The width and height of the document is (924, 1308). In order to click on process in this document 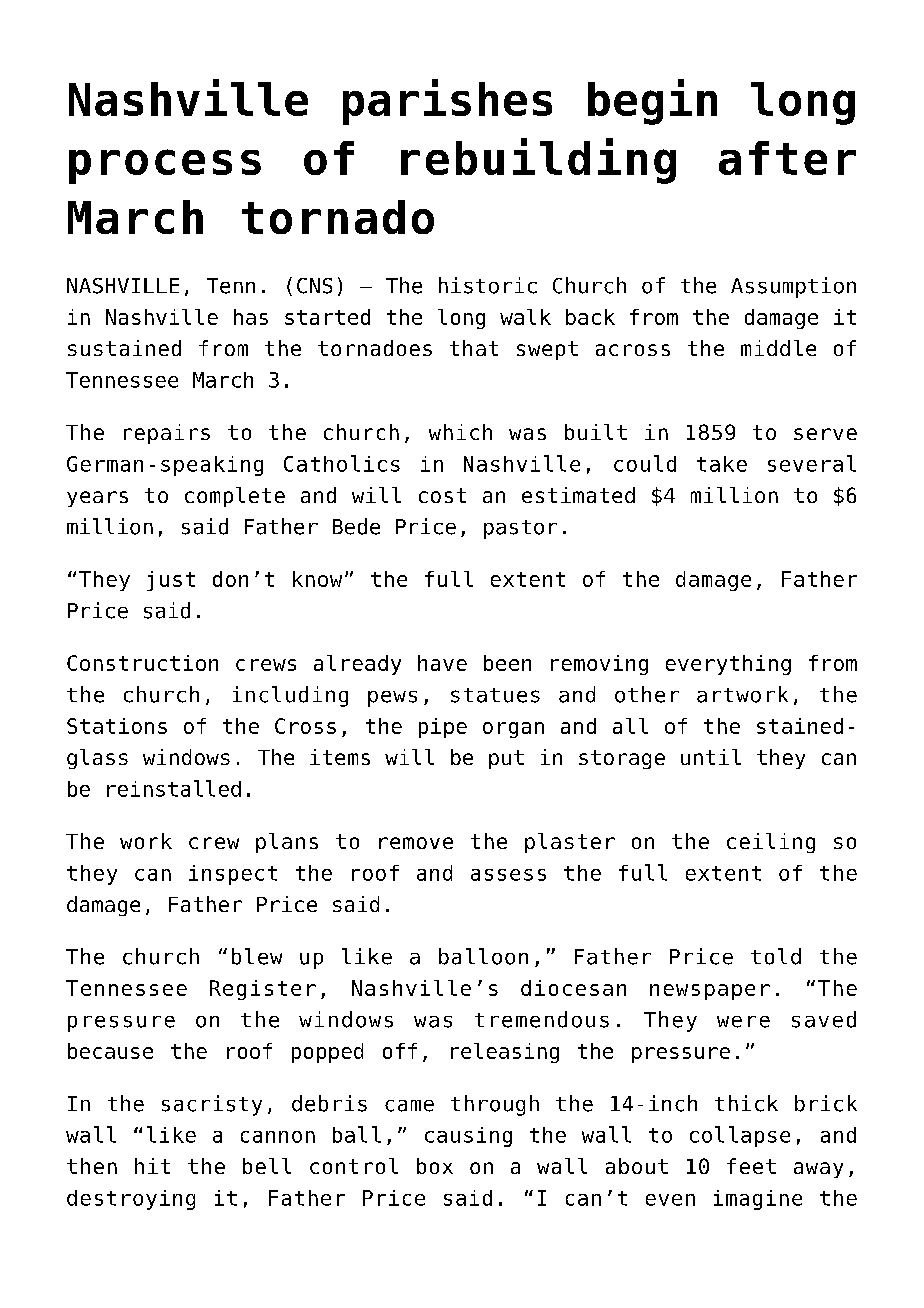, I will do `click(165, 166)`.
